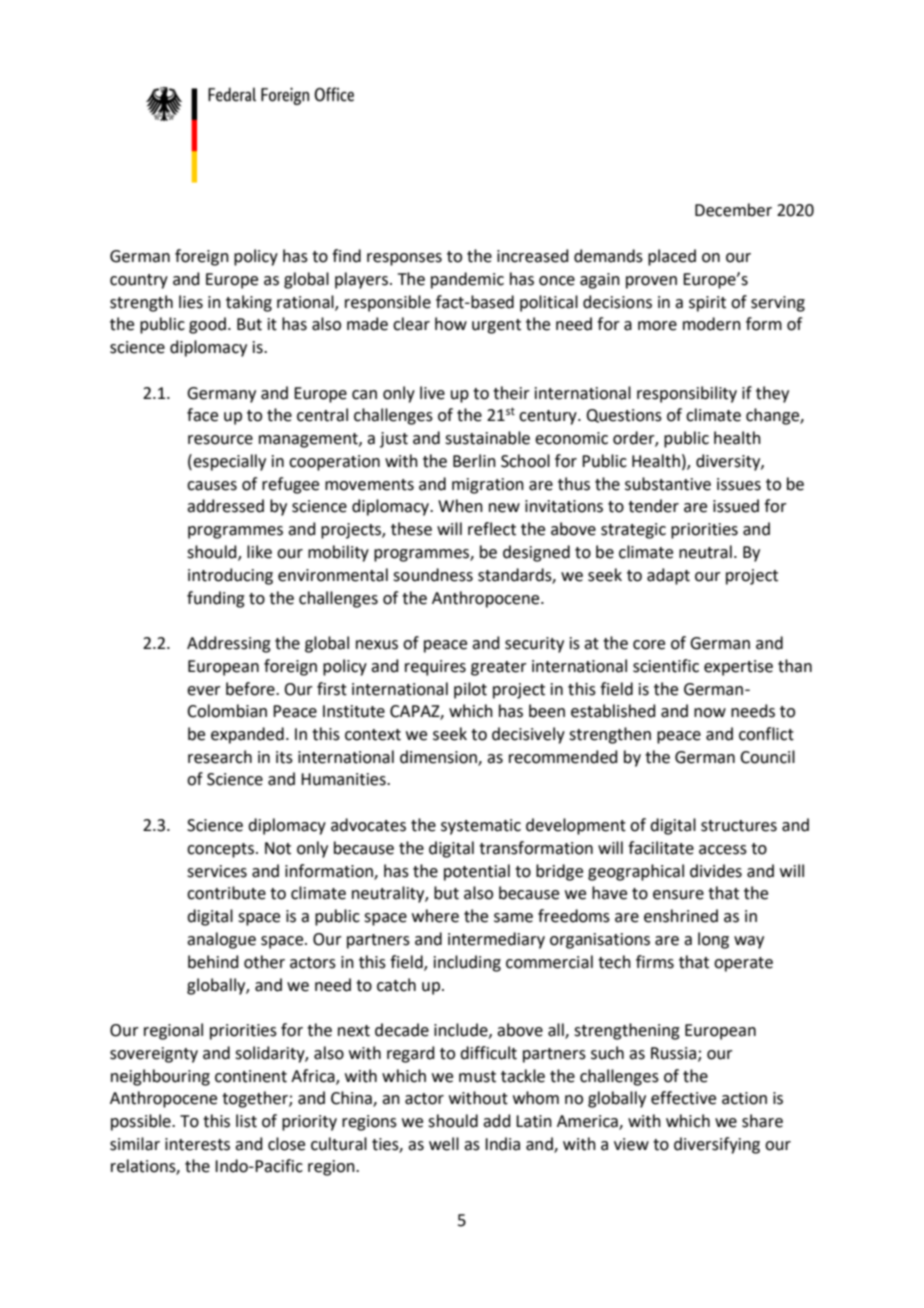 The image size is (924, 1308). What do you see at coordinates (744, 1098) in the screenshot?
I see `action` at bounding box center [744, 1098].
